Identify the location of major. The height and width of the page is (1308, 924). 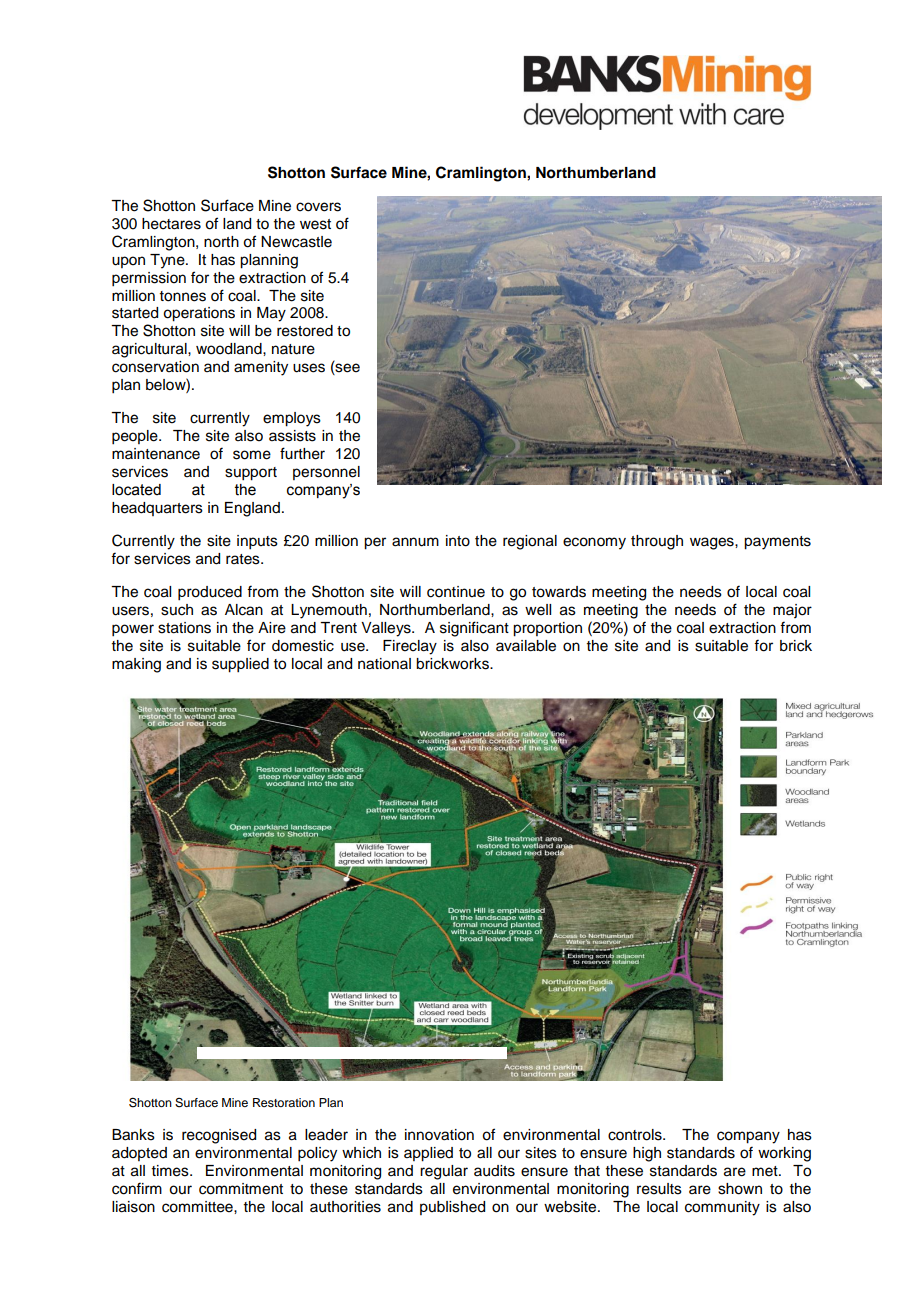
(792, 611).
